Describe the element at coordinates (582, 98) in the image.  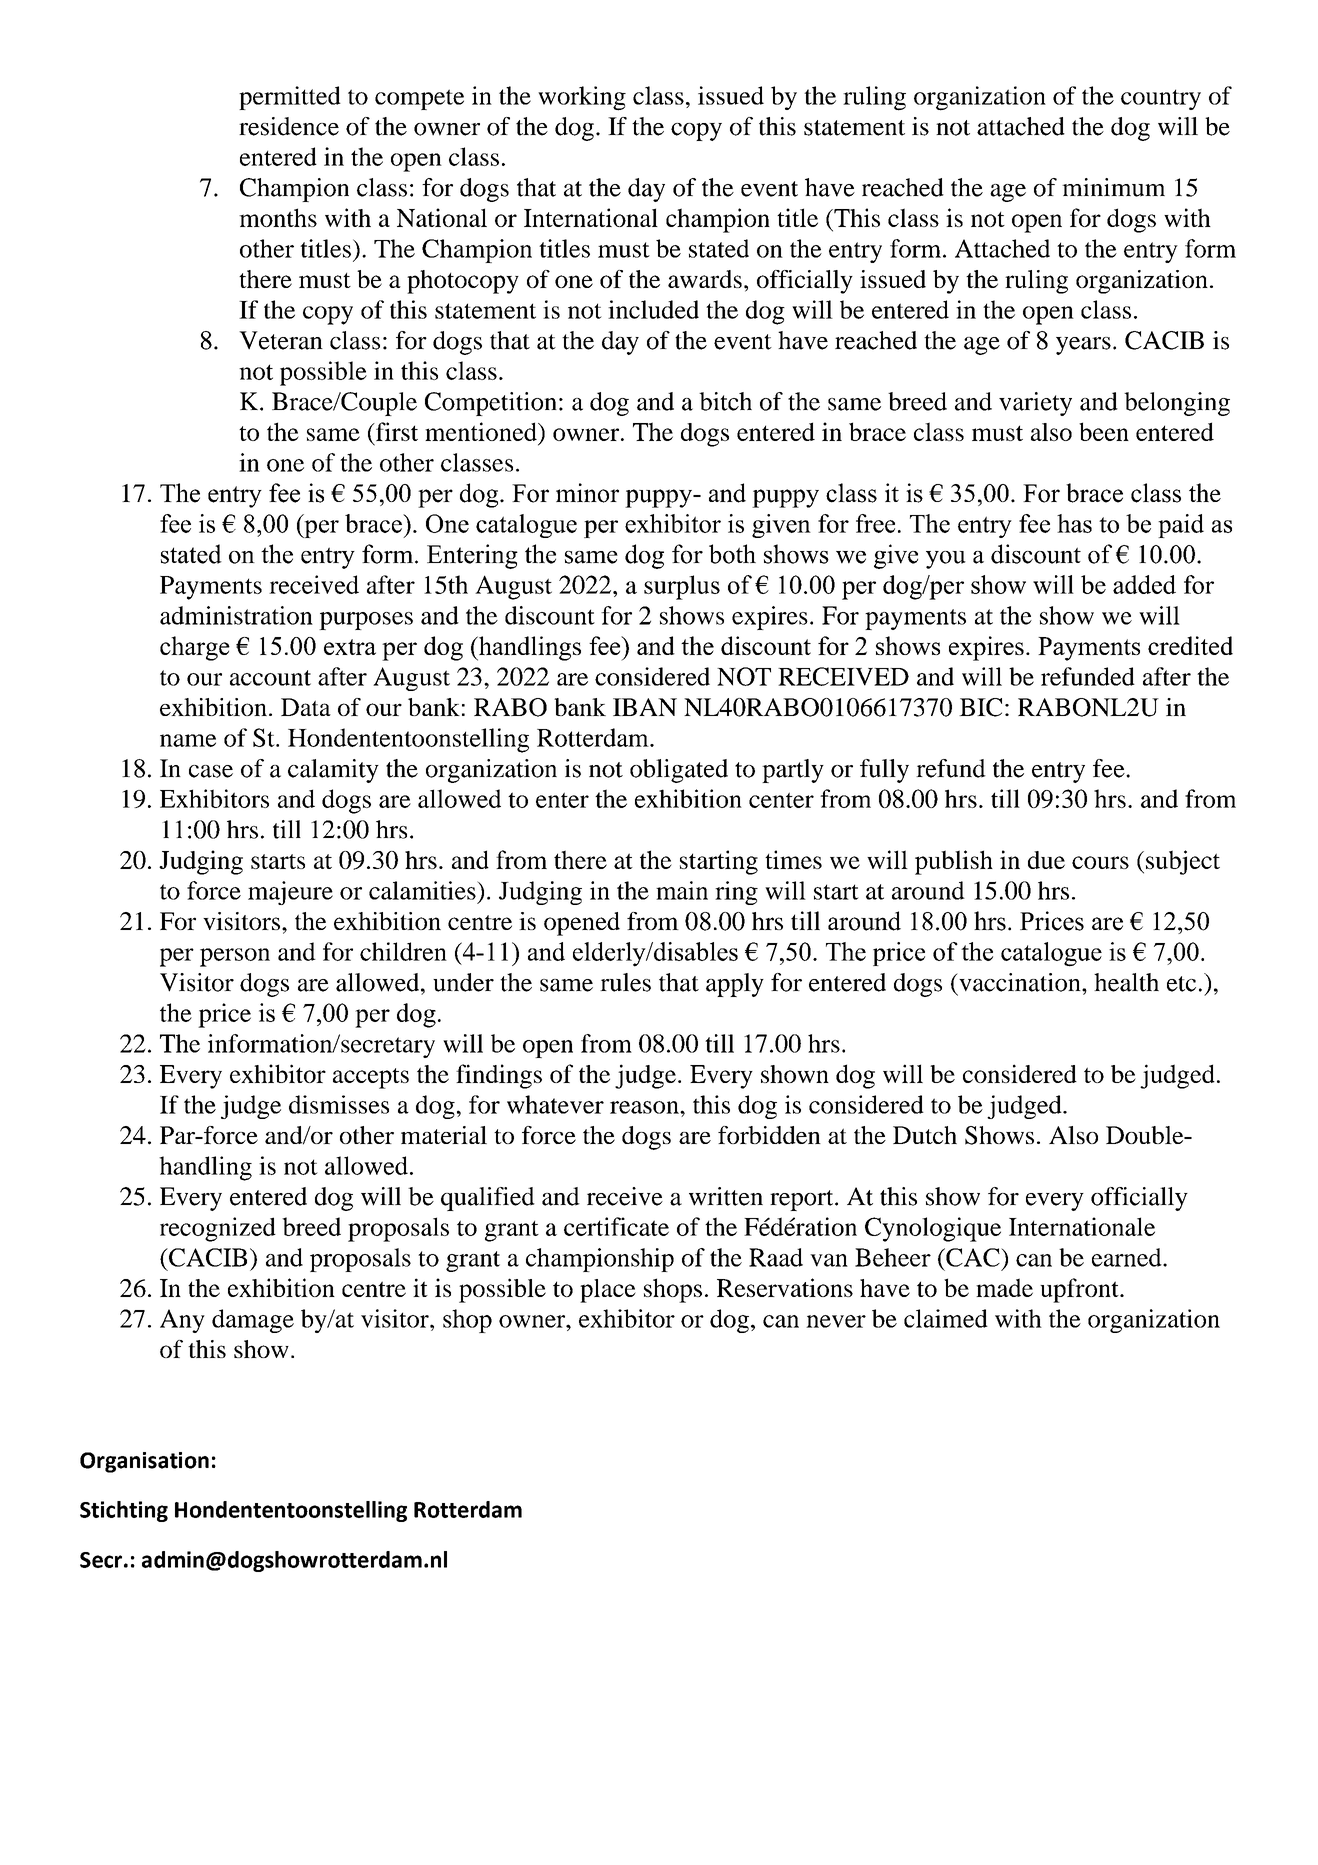
I see `working` at that location.
